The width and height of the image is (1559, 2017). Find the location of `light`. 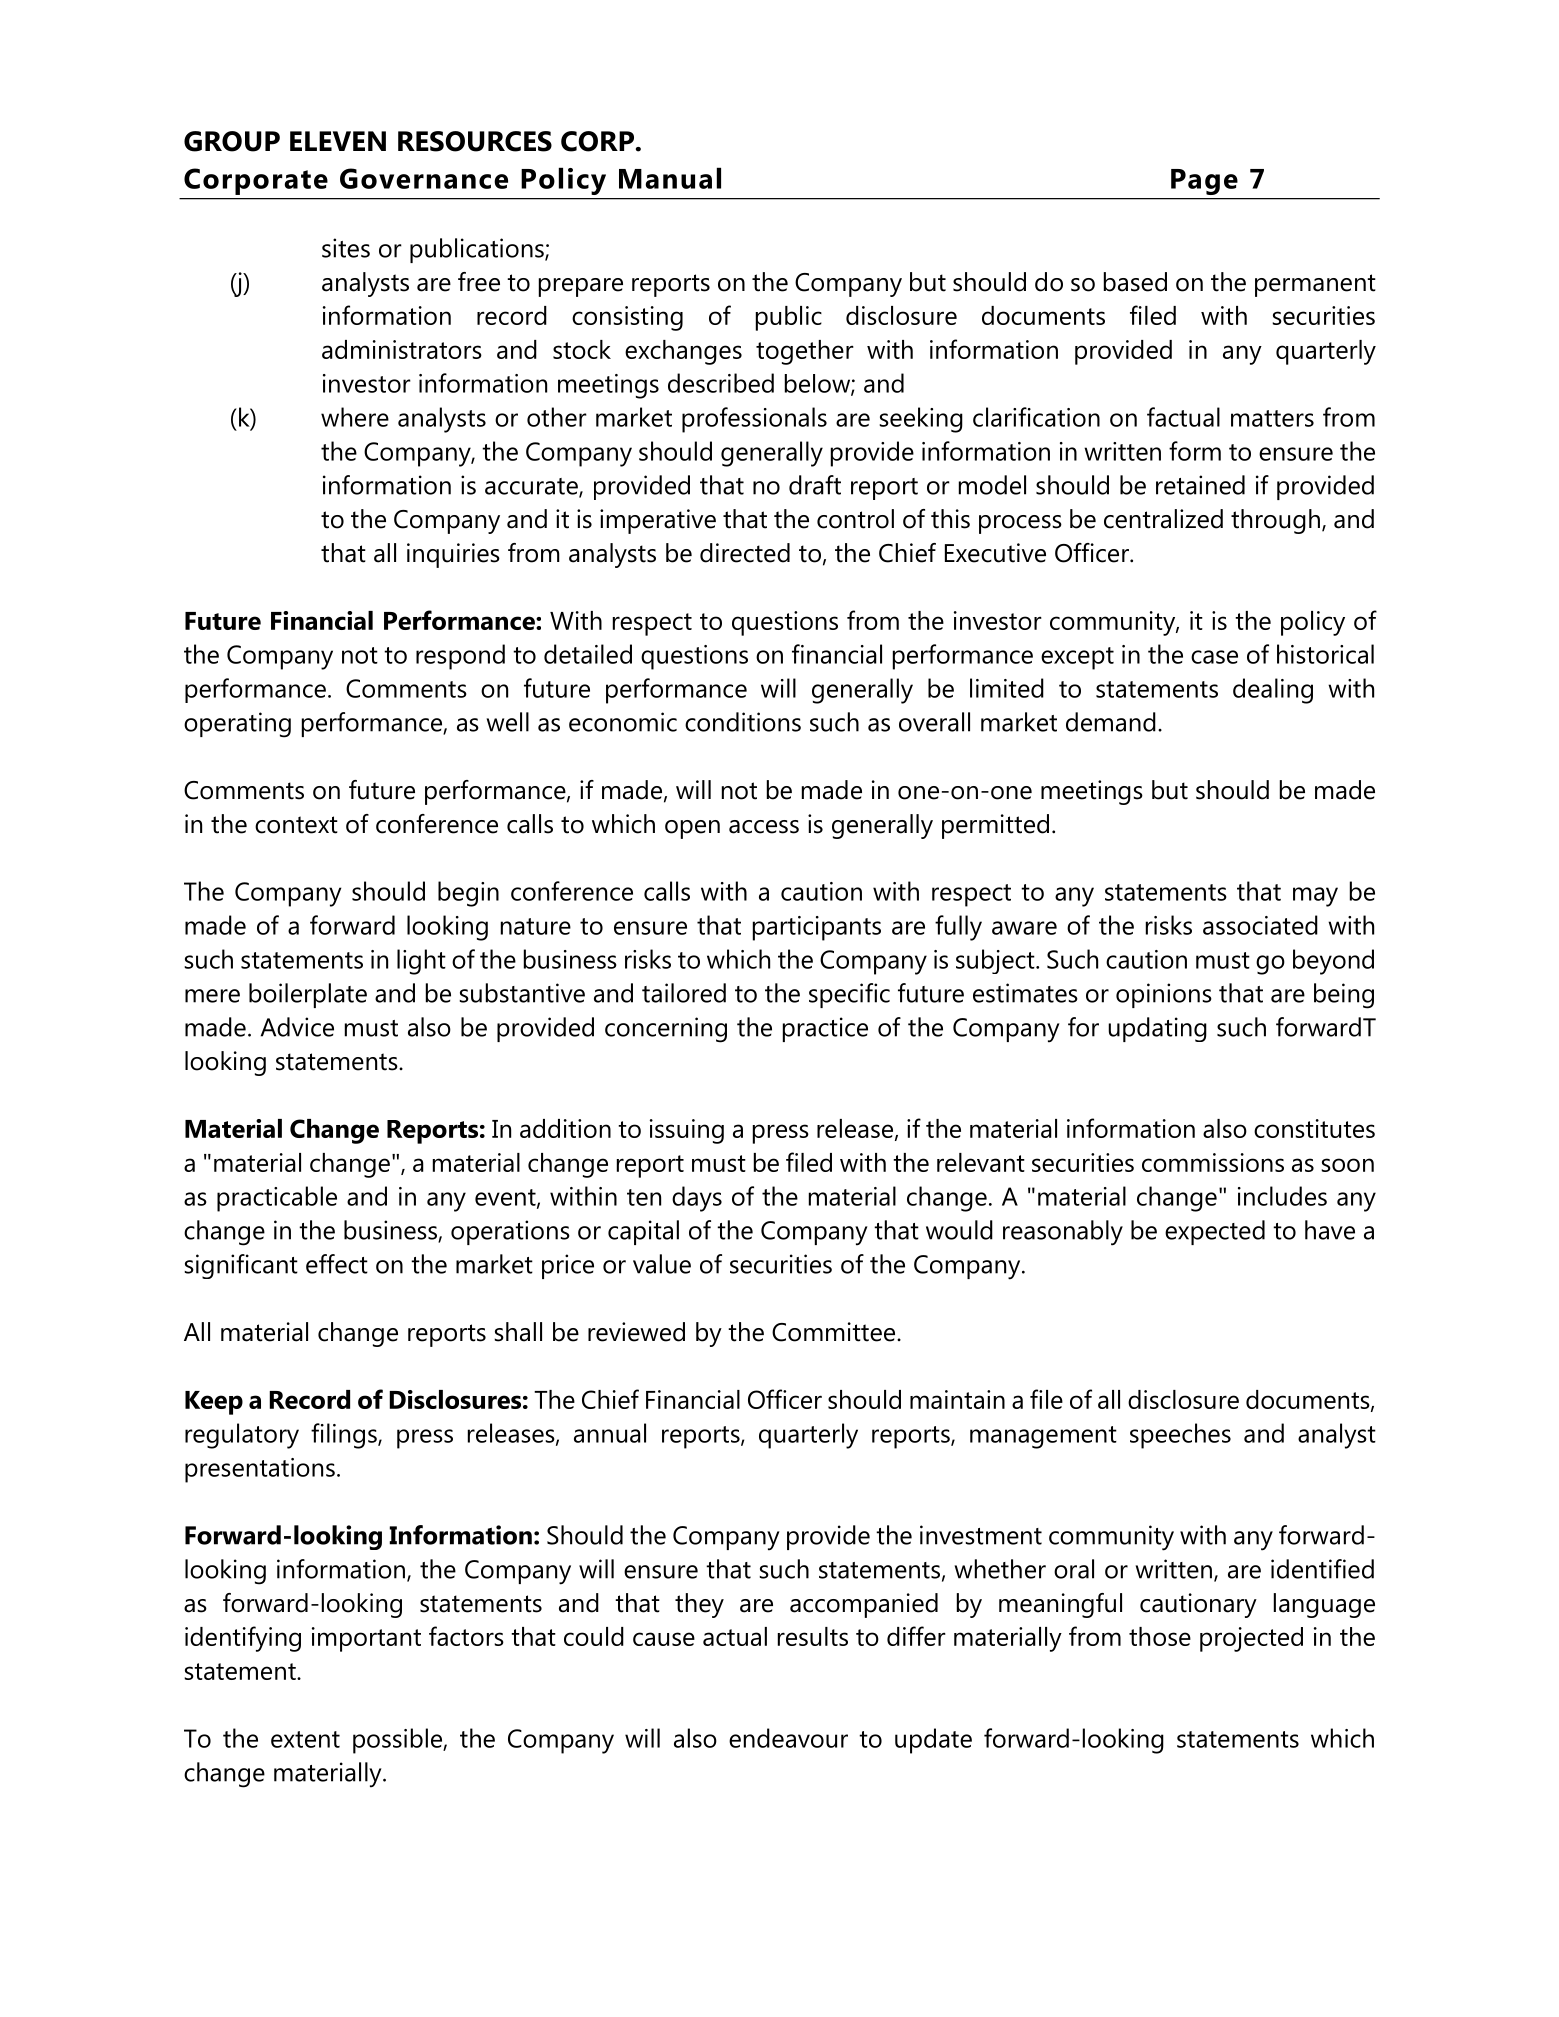

light is located at coordinates (421, 962).
